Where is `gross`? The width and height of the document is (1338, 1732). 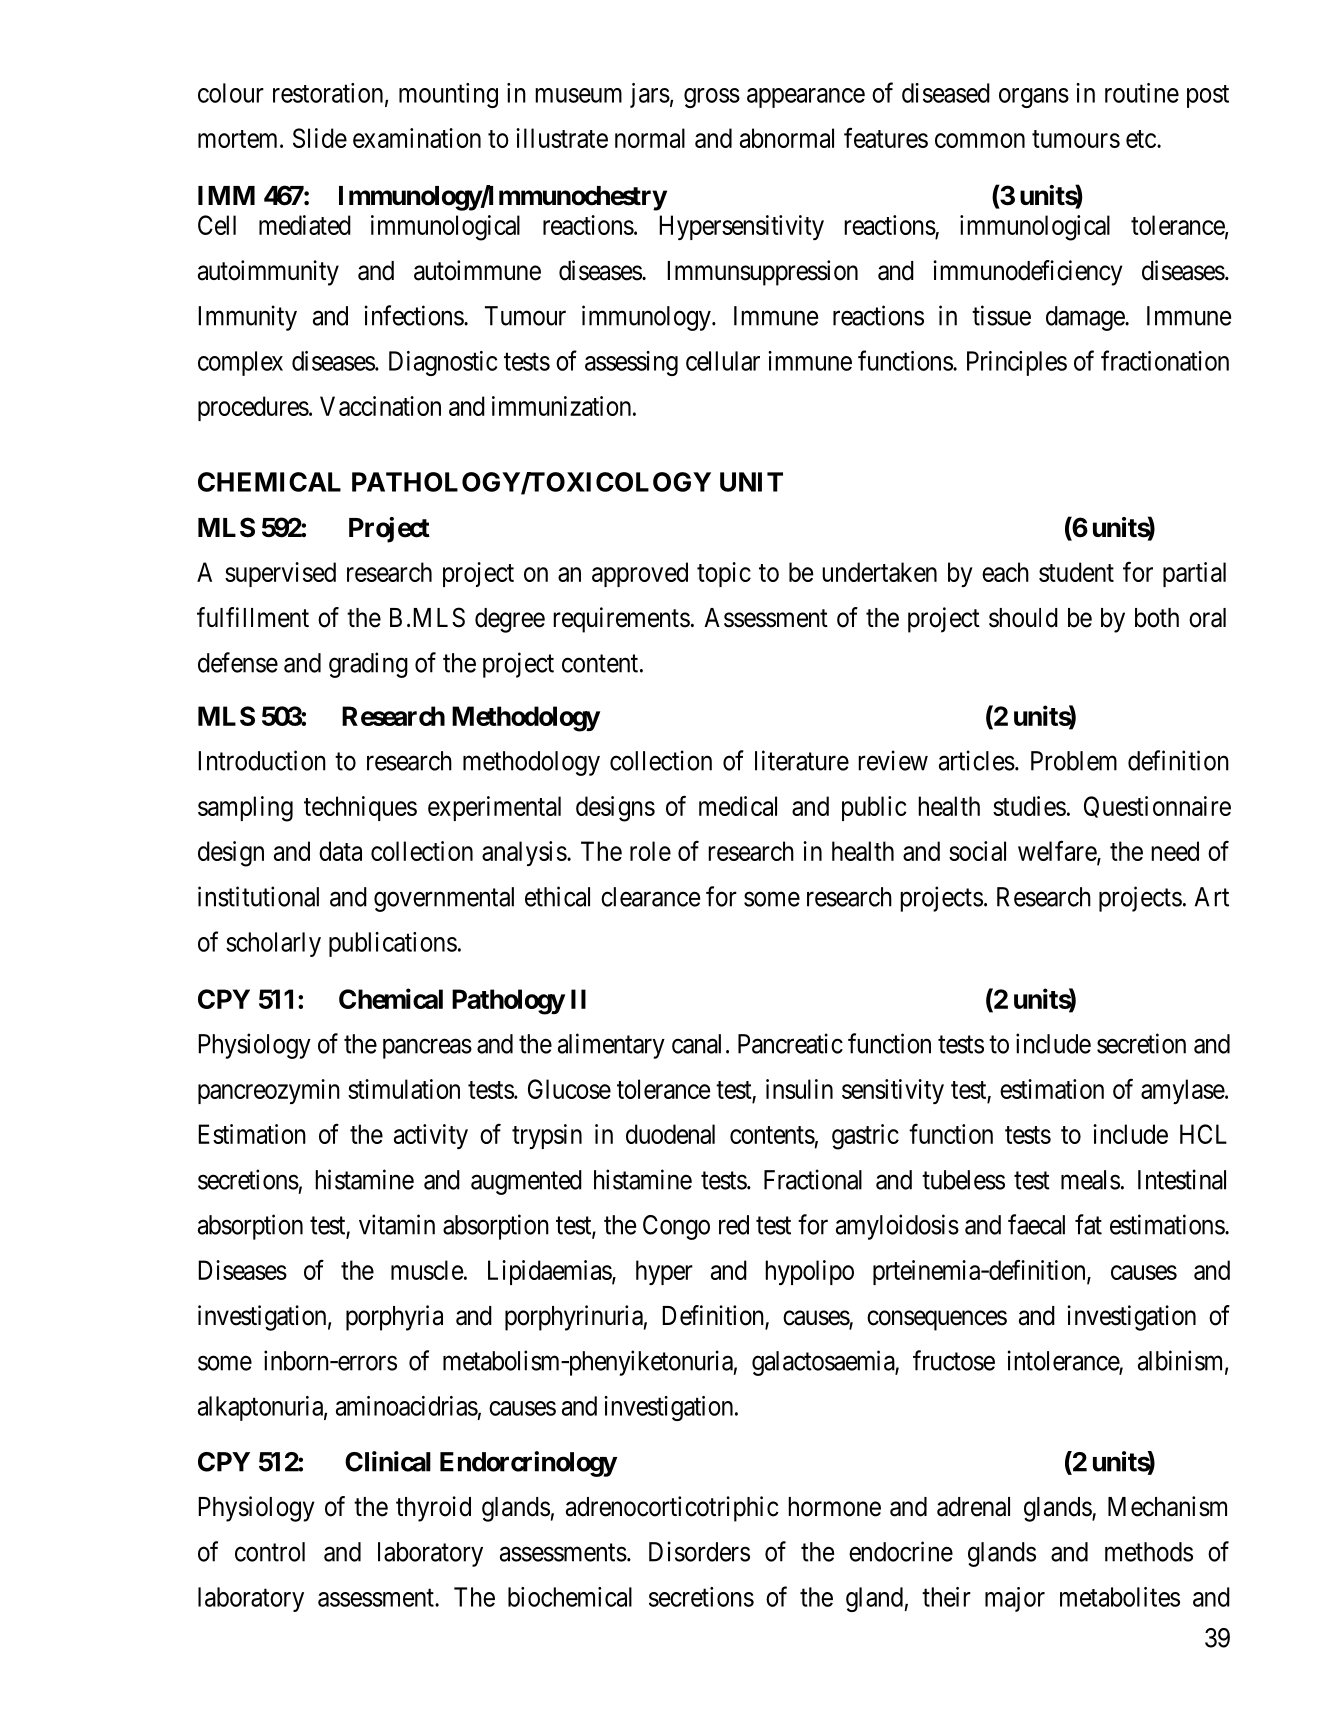
gross is located at coordinates (712, 98).
